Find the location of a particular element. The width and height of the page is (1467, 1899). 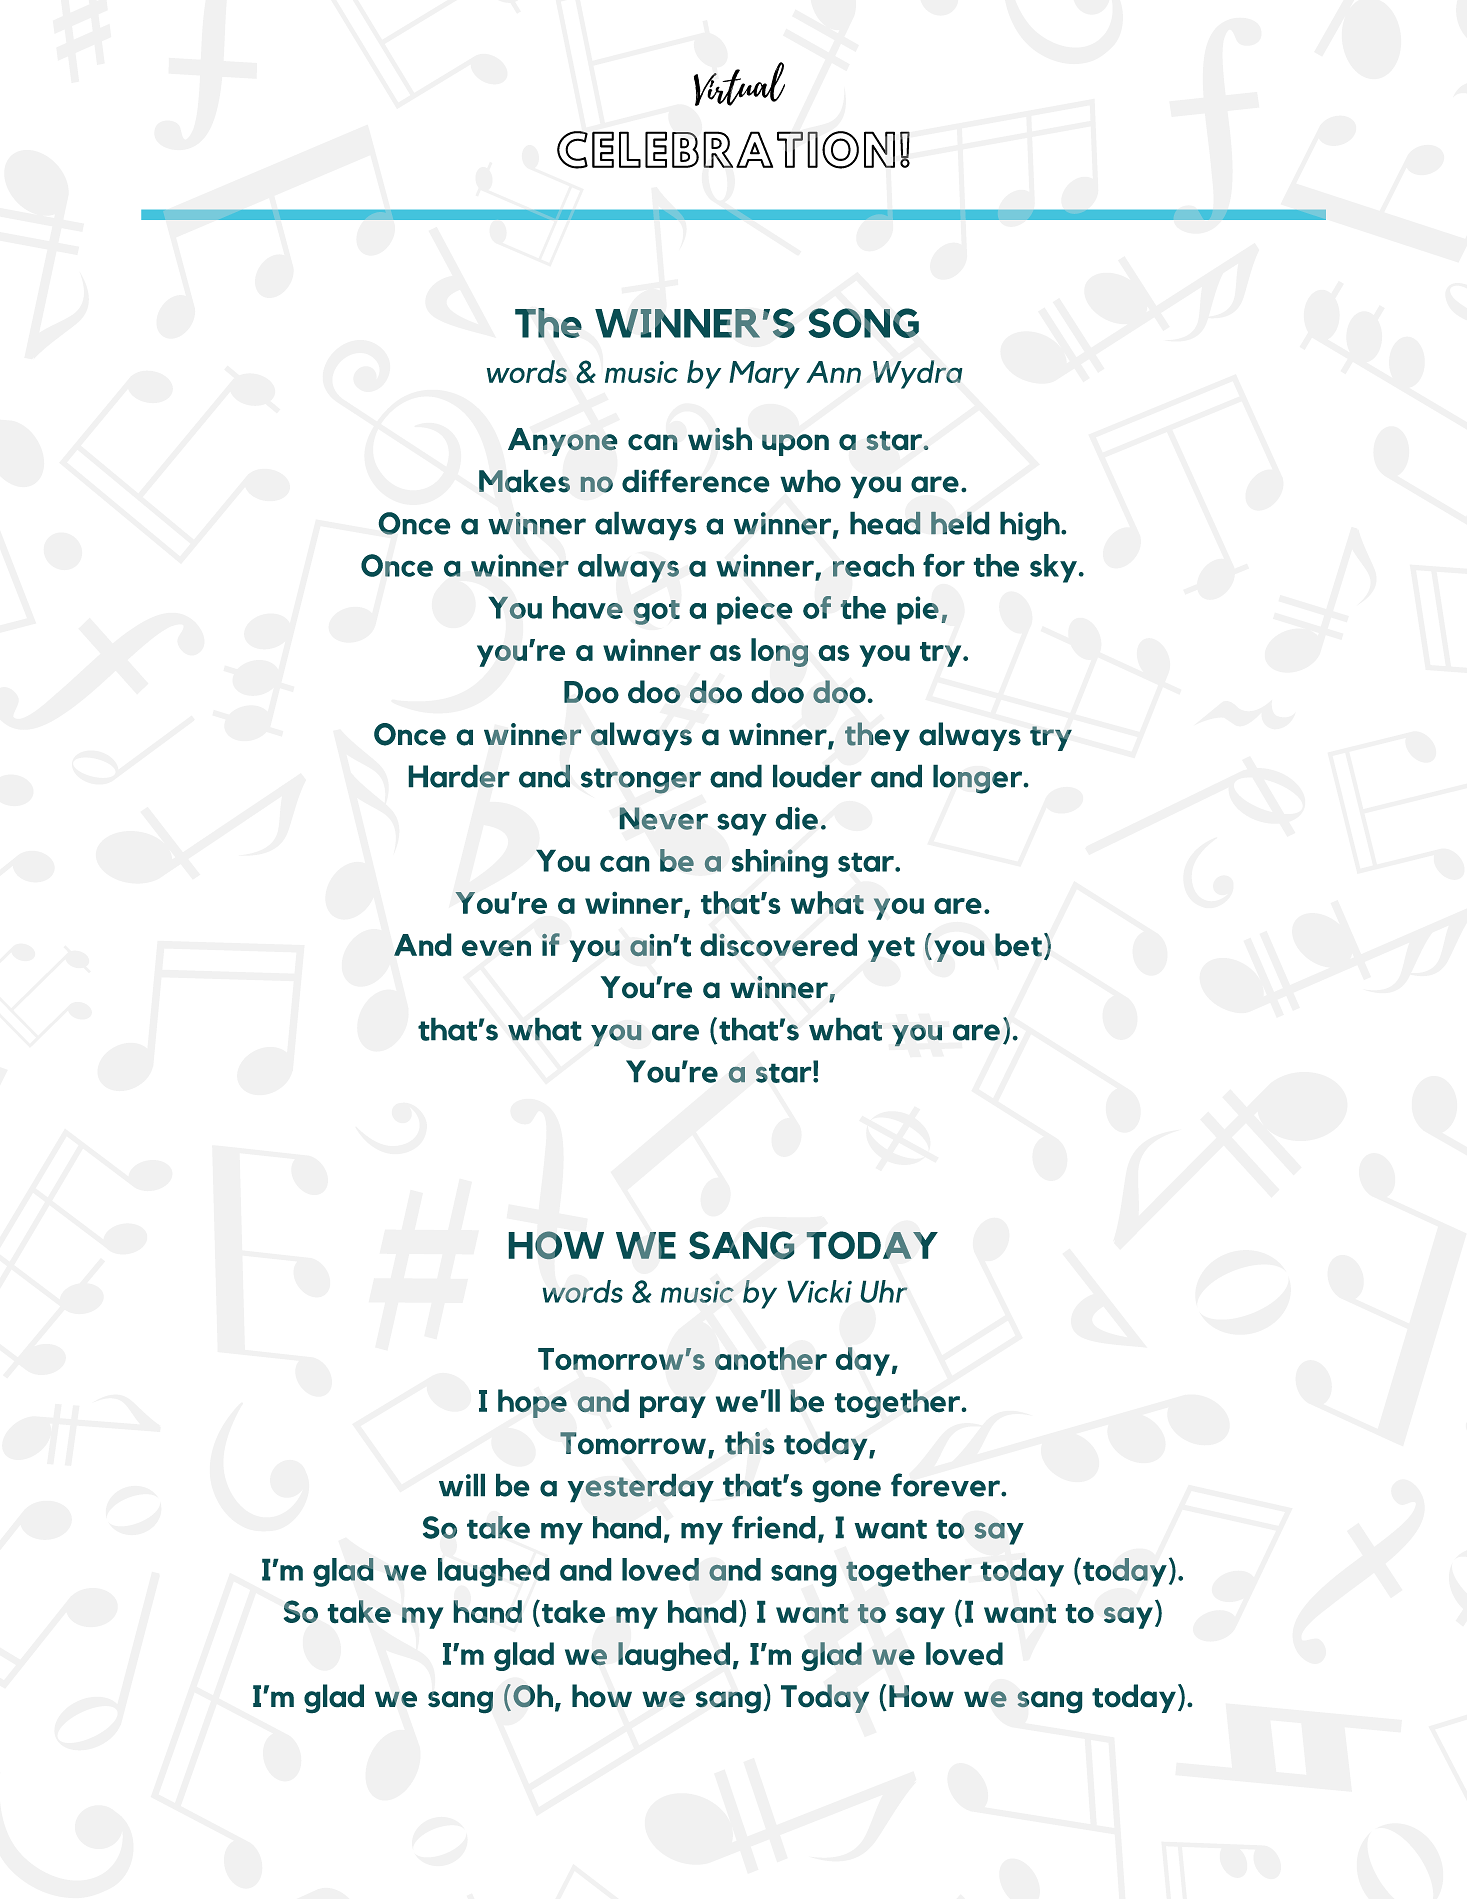

bet is located at coordinates (1018, 945).
